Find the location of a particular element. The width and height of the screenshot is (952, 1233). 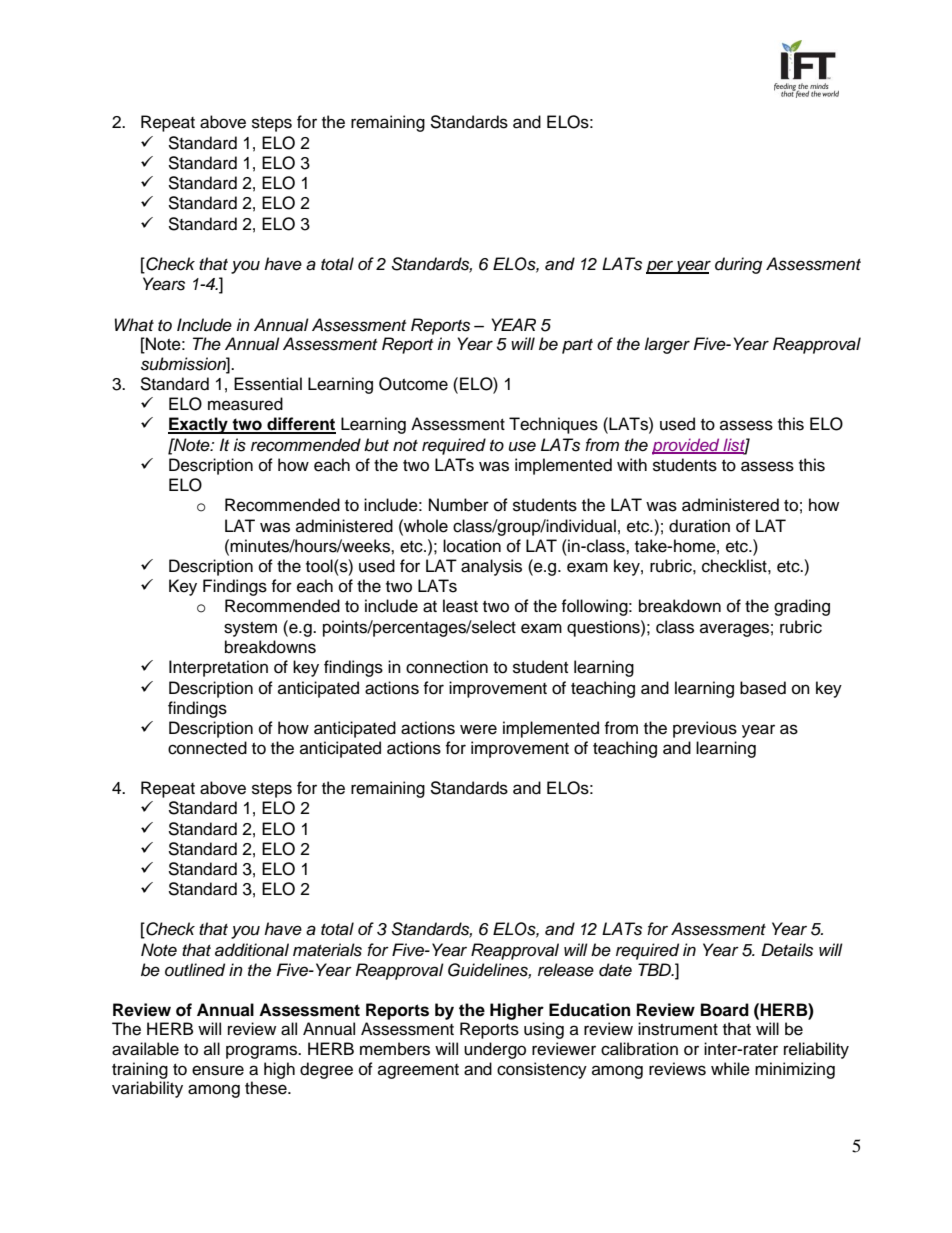

system is located at coordinates (250, 629).
